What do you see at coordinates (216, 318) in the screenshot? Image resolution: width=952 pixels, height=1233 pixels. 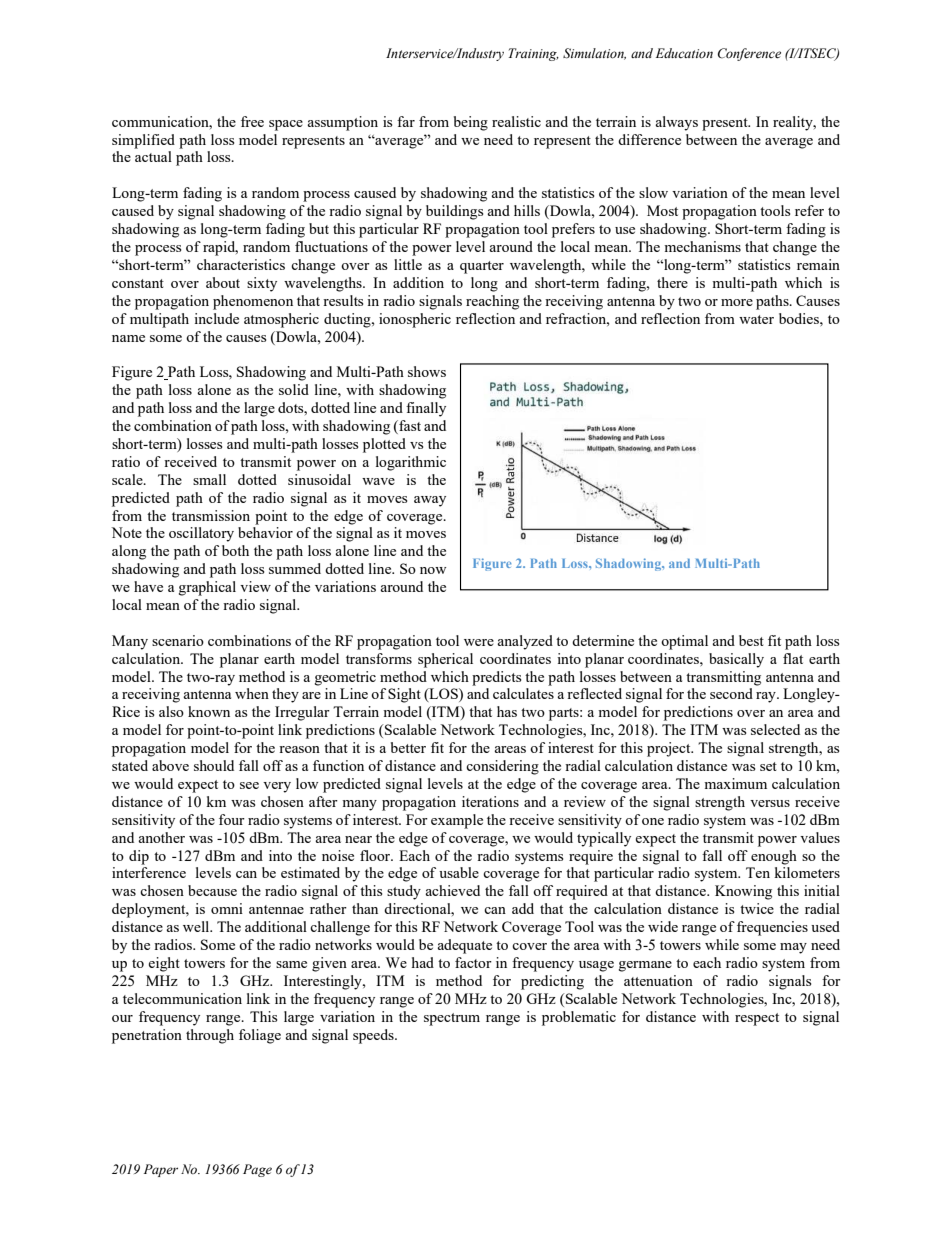 I see `include` at bounding box center [216, 318].
